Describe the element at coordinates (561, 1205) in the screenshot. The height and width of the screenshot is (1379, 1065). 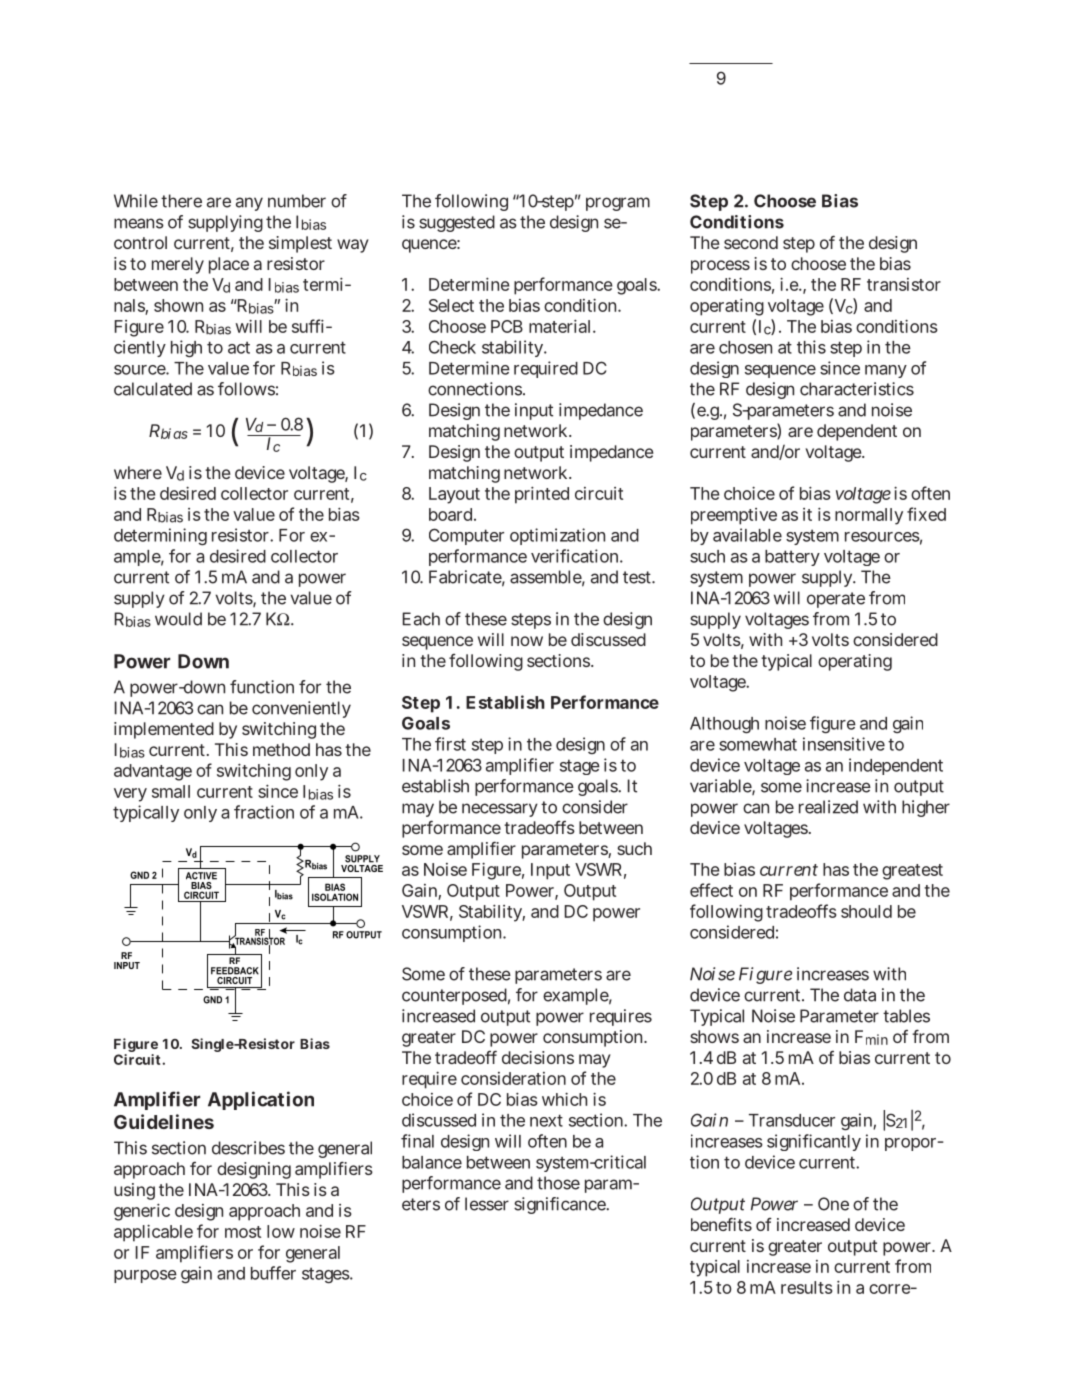
I see `significance` at that location.
